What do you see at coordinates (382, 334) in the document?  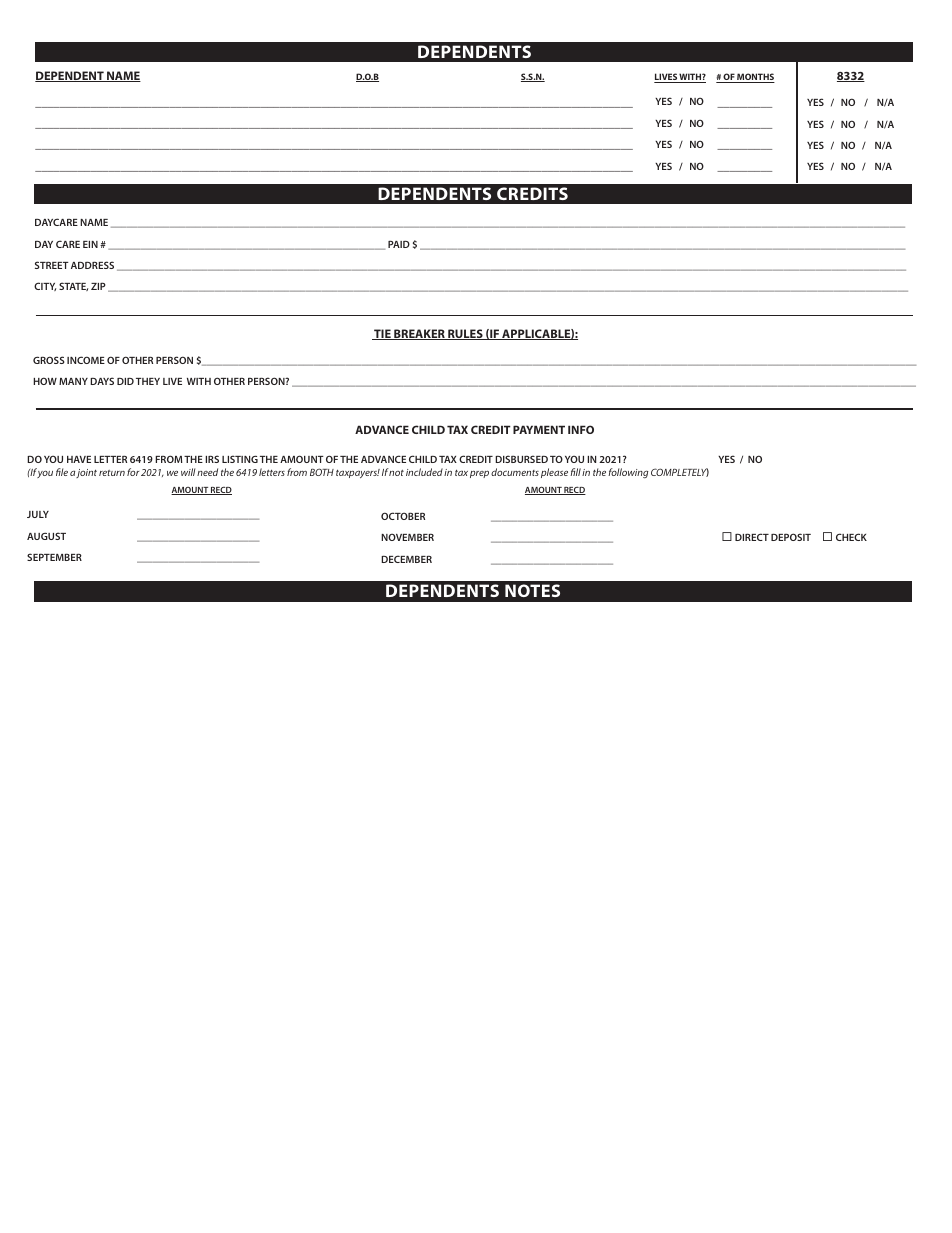 I see `TIE` at bounding box center [382, 334].
